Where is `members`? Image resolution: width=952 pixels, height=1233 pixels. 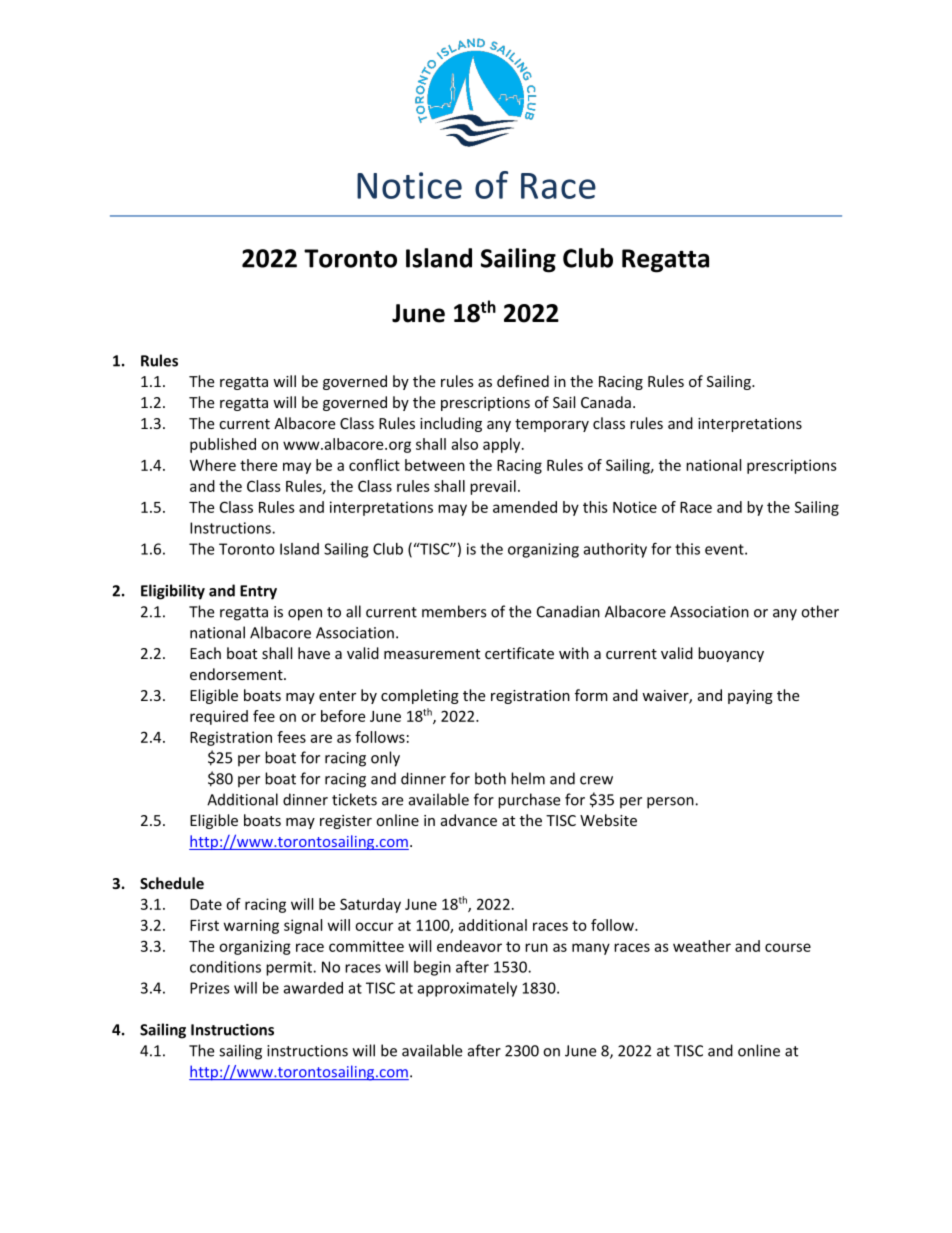
members is located at coordinates (454, 611).
